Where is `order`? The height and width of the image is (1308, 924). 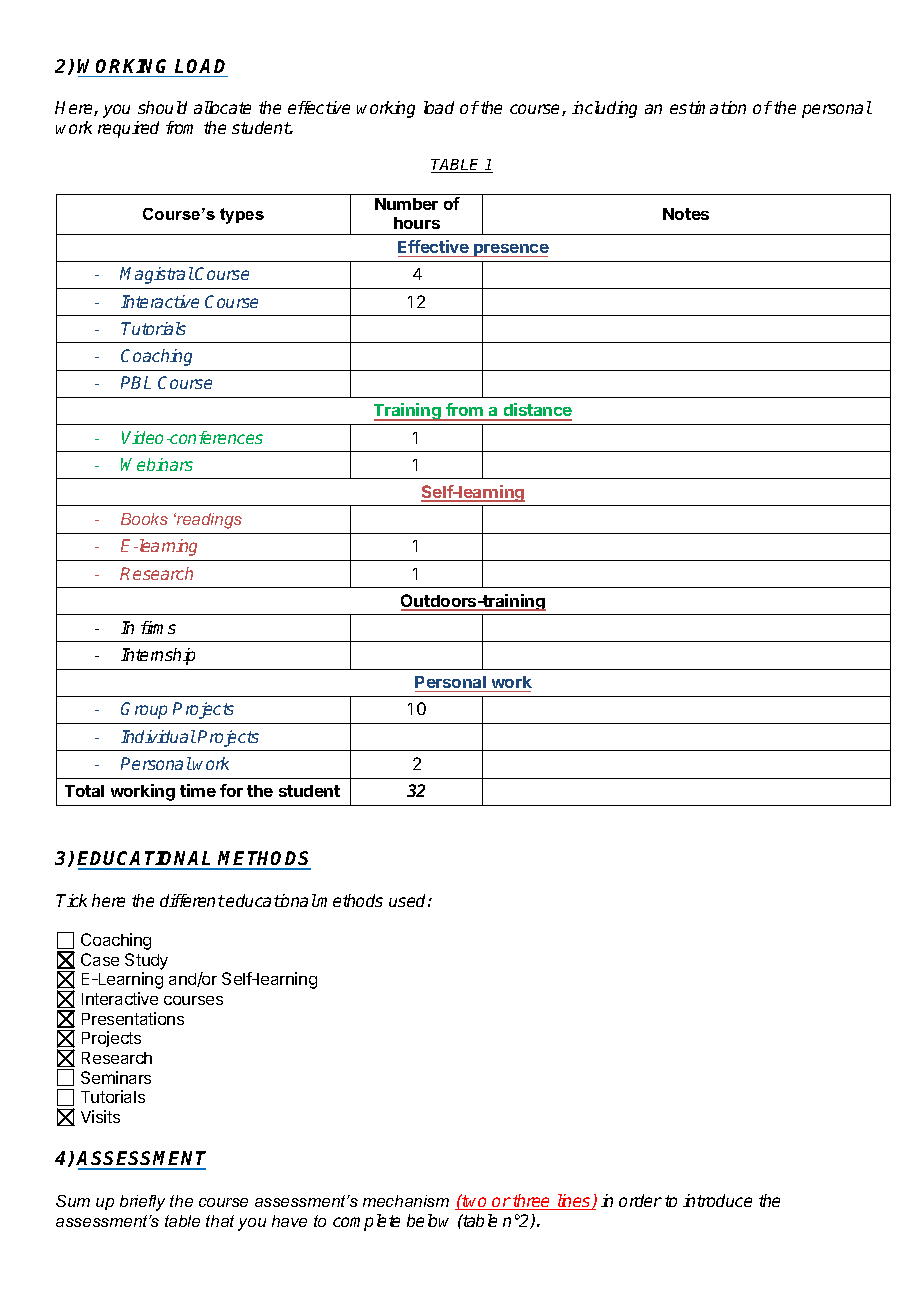
order is located at coordinates (640, 1200).
